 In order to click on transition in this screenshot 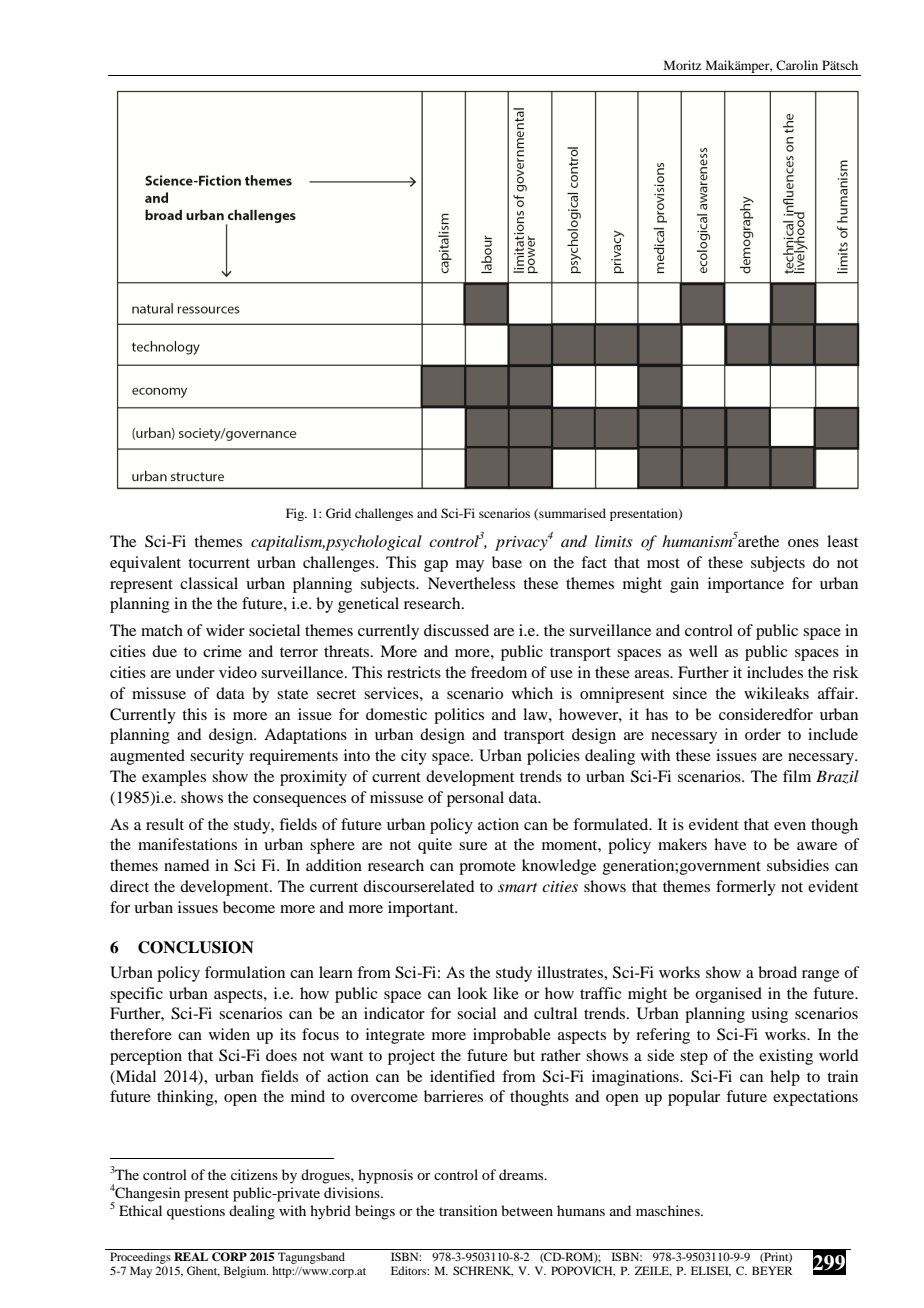, I will do `click(468, 1210)`.
